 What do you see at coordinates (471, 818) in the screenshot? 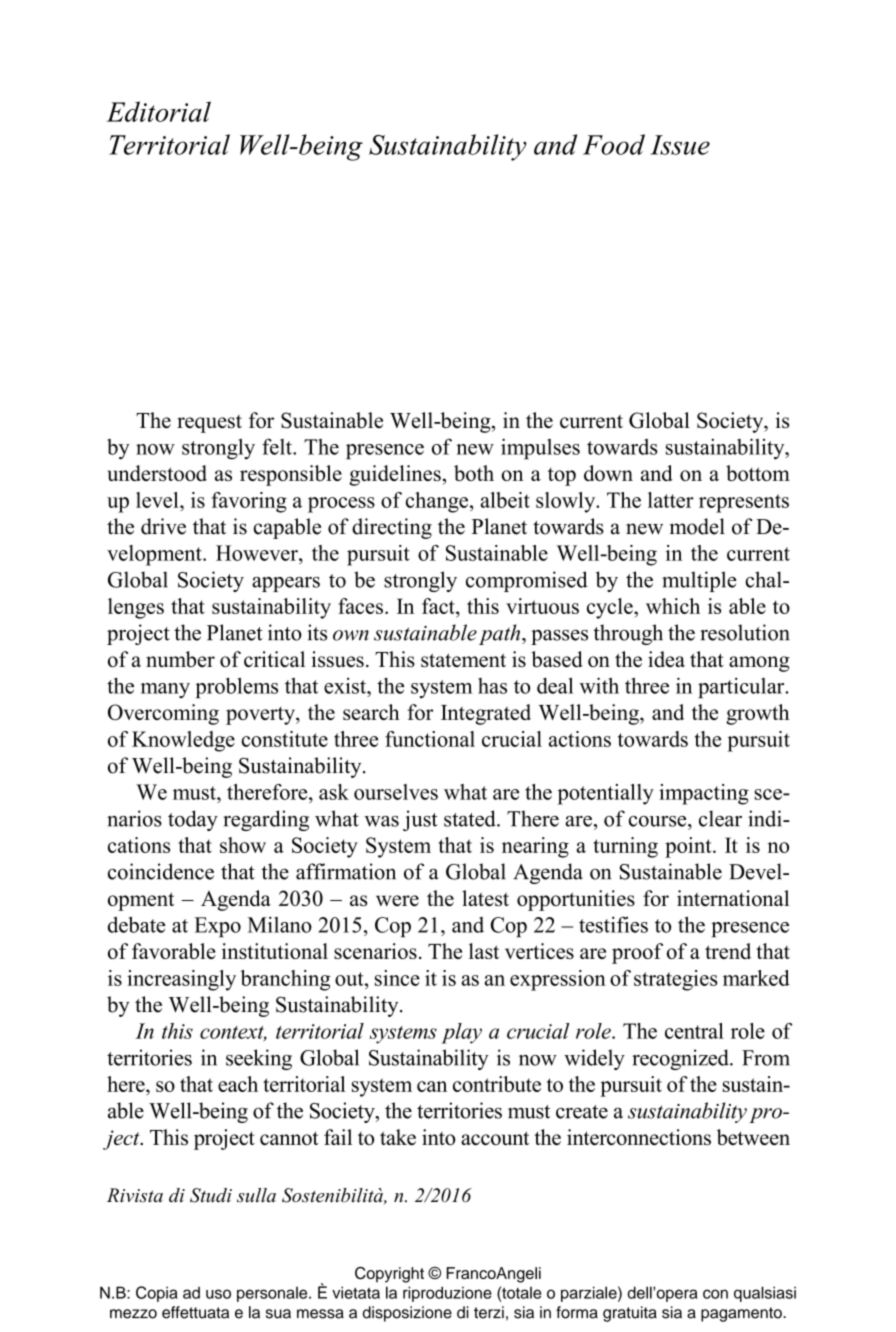
I see `stated` at bounding box center [471, 818].
